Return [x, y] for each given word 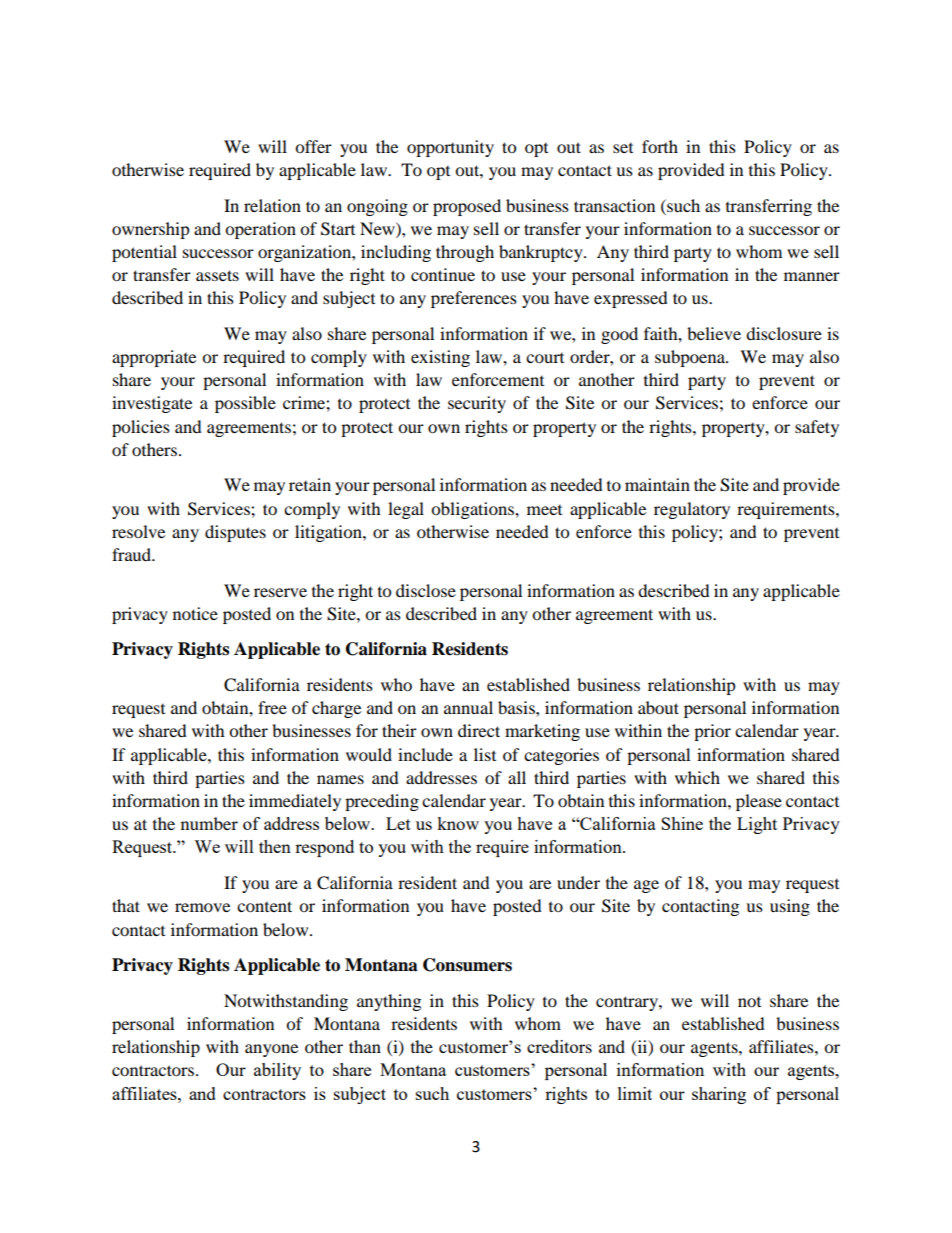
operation [260, 230]
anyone [271, 1050]
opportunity [450, 148]
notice [195, 613]
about [658, 707]
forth [660, 146]
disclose [426, 590]
